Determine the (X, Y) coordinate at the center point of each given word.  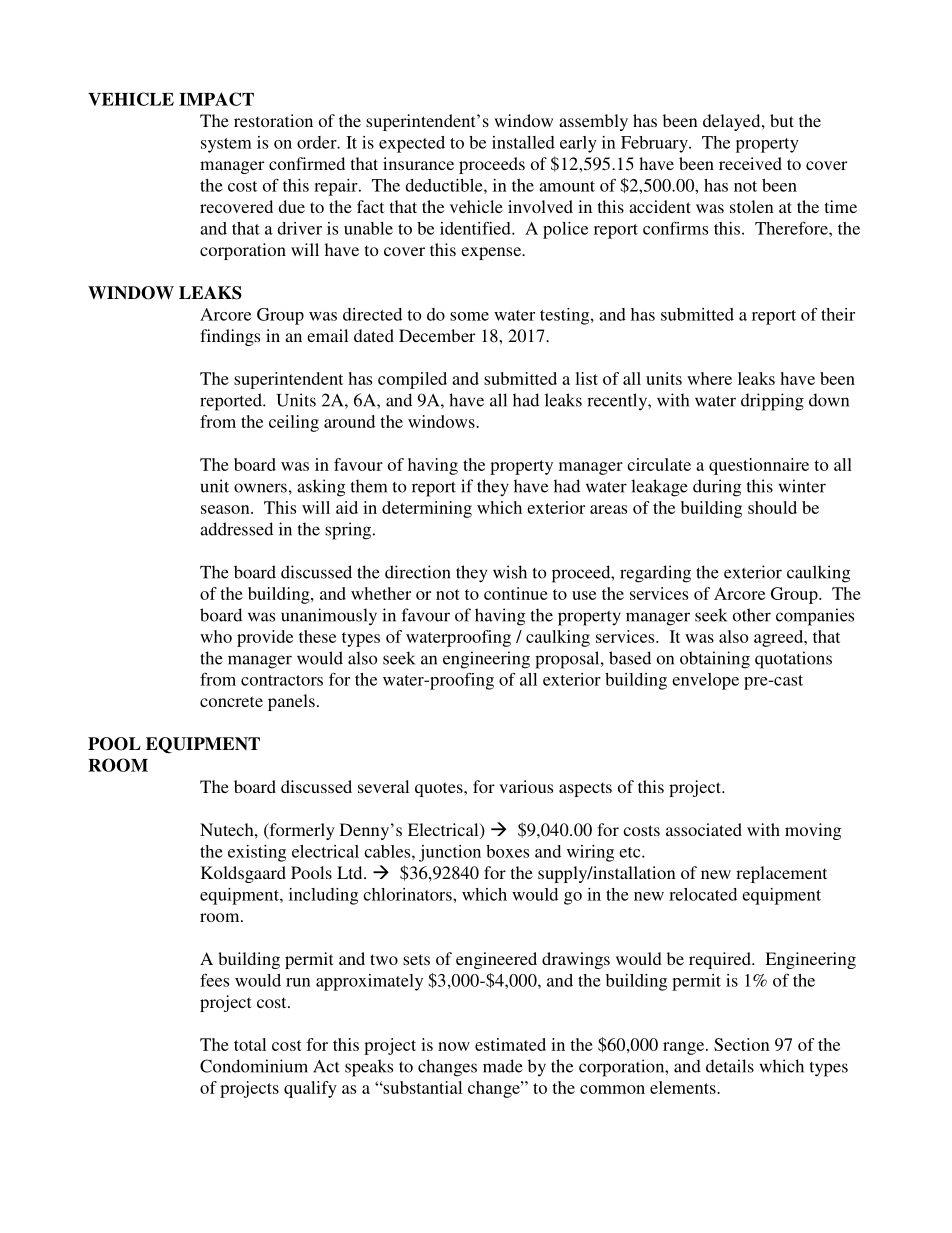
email (327, 335)
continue (516, 593)
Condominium (254, 1066)
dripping (772, 402)
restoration (273, 120)
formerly (301, 831)
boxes (507, 851)
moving (813, 831)
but (782, 120)
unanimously (329, 617)
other (752, 615)
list (586, 378)
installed (523, 142)
